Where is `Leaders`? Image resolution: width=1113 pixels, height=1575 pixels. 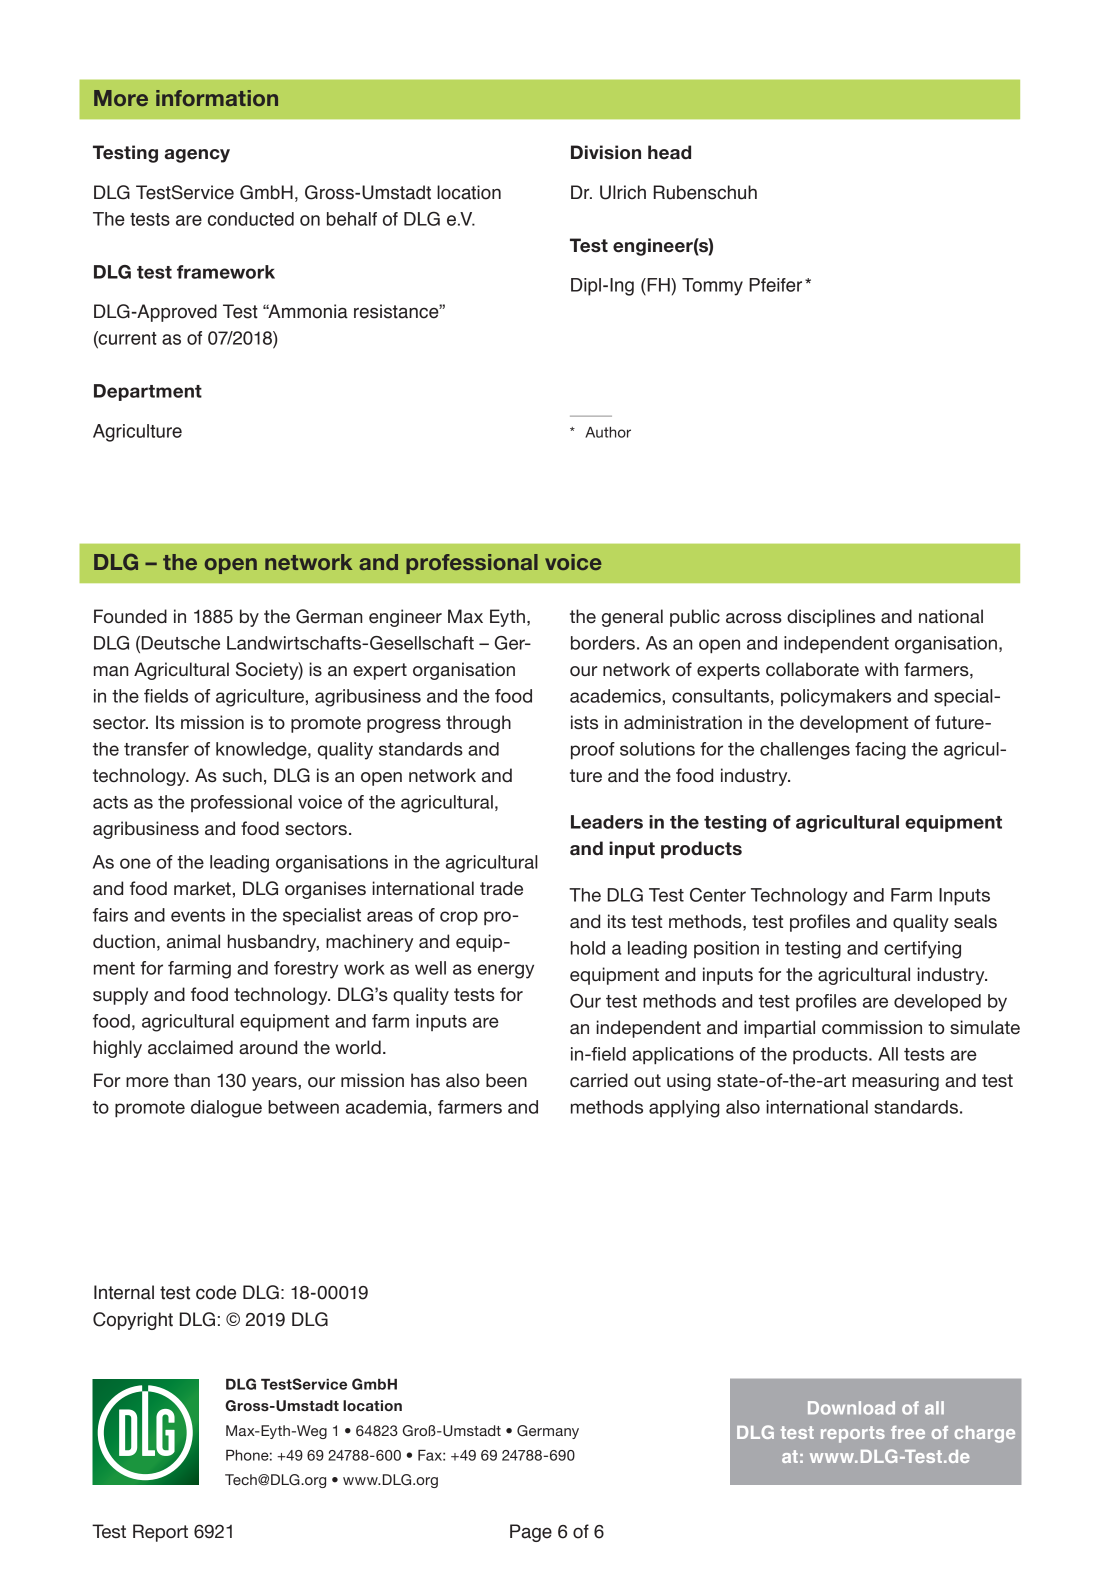 Leaders is located at coordinates (607, 822).
